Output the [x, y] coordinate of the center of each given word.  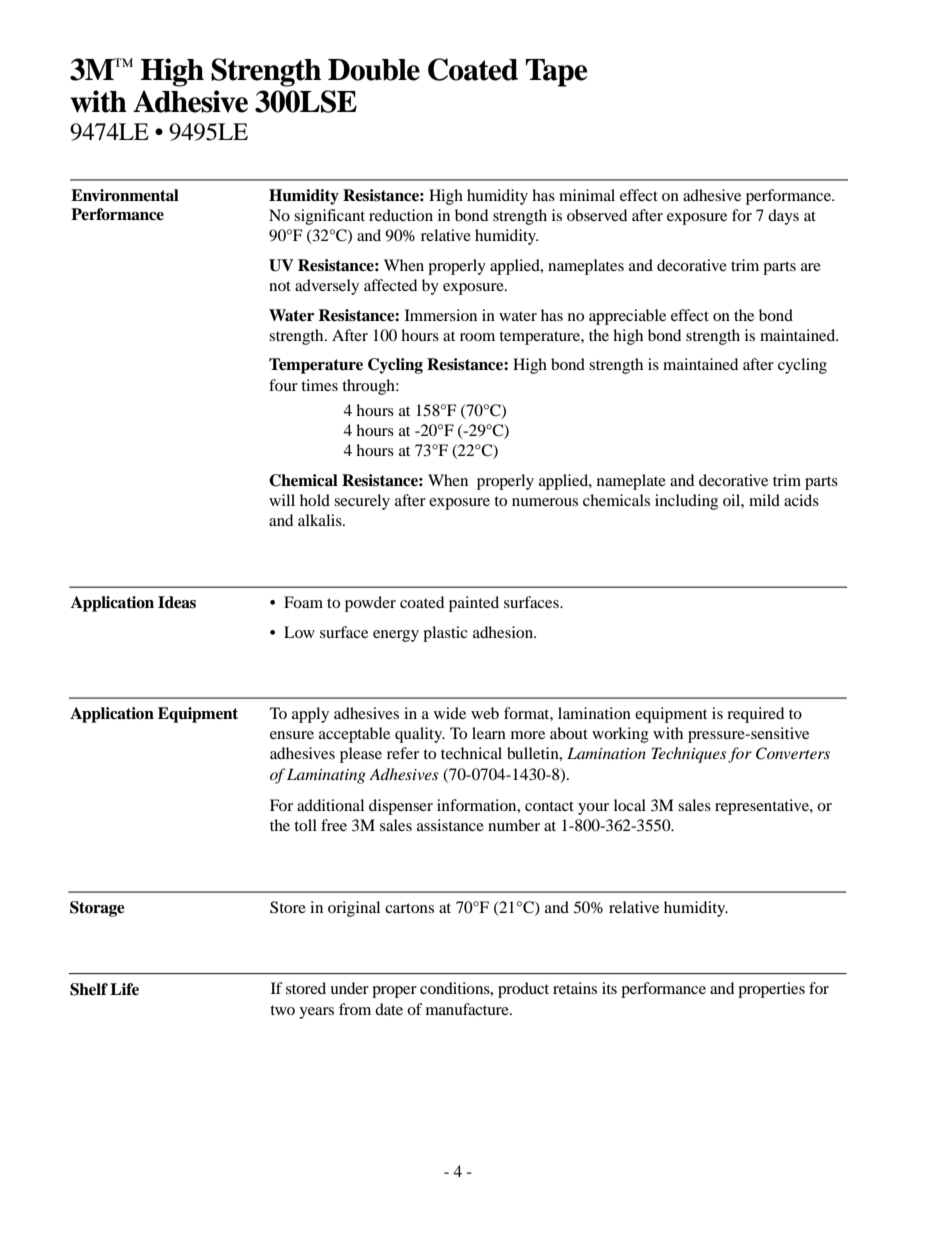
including [686, 502]
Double [374, 70]
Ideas [177, 602]
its [609, 988]
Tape [556, 73]
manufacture [468, 1009]
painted [474, 604]
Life [124, 989]
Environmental [125, 195]
